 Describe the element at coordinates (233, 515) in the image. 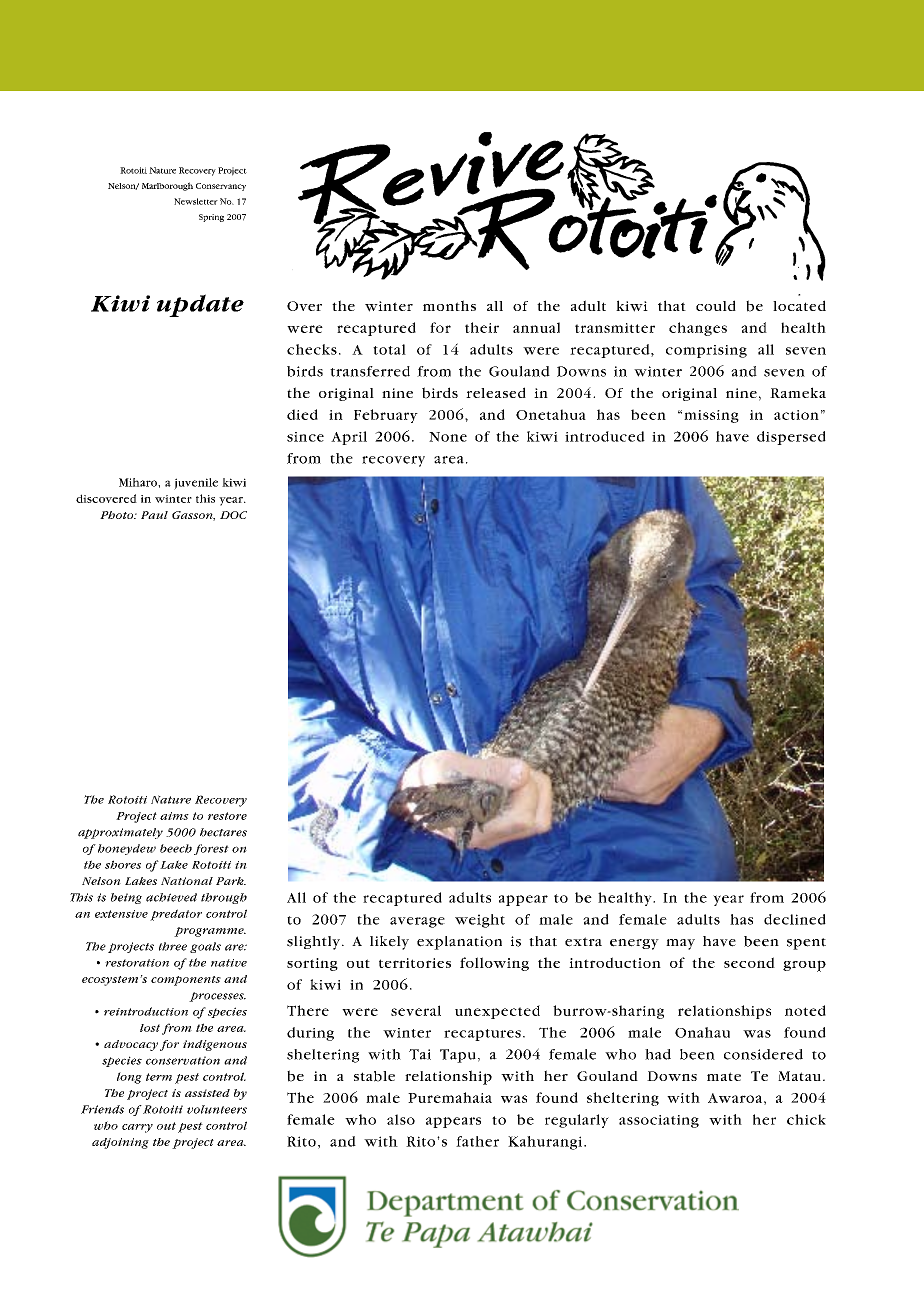

I see `DOC` at that location.
